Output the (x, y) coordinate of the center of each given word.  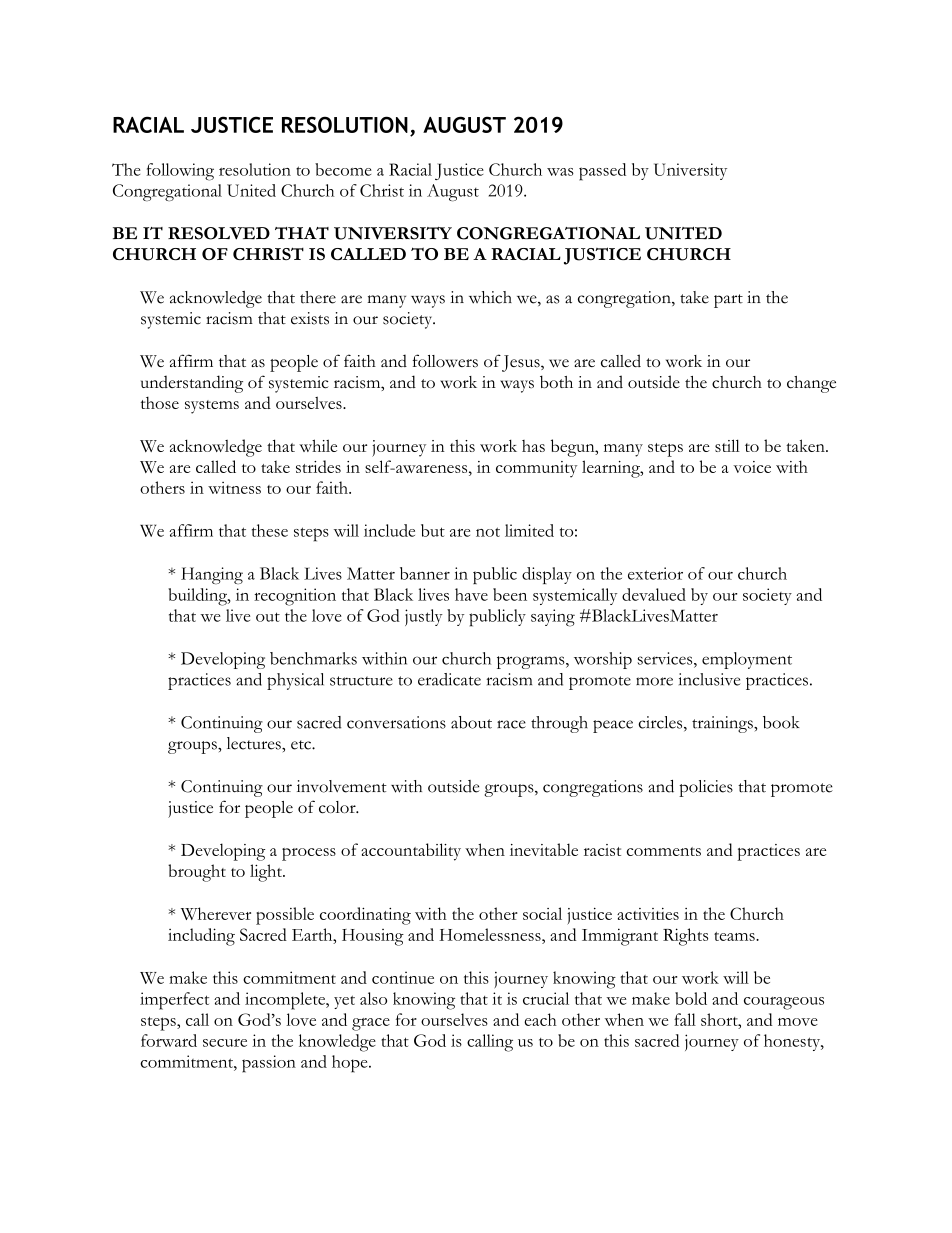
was (560, 172)
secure (225, 1043)
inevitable (544, 849)
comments (664, 851)
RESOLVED (219, 233)
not (488, 532)
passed (602, 172)
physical (295, 681)
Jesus (522, 363)
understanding (192, 384)
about (471, 722)
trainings (723, 724)
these (270, 530)
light (267, 873)
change (811, 384)
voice (752, 467)
